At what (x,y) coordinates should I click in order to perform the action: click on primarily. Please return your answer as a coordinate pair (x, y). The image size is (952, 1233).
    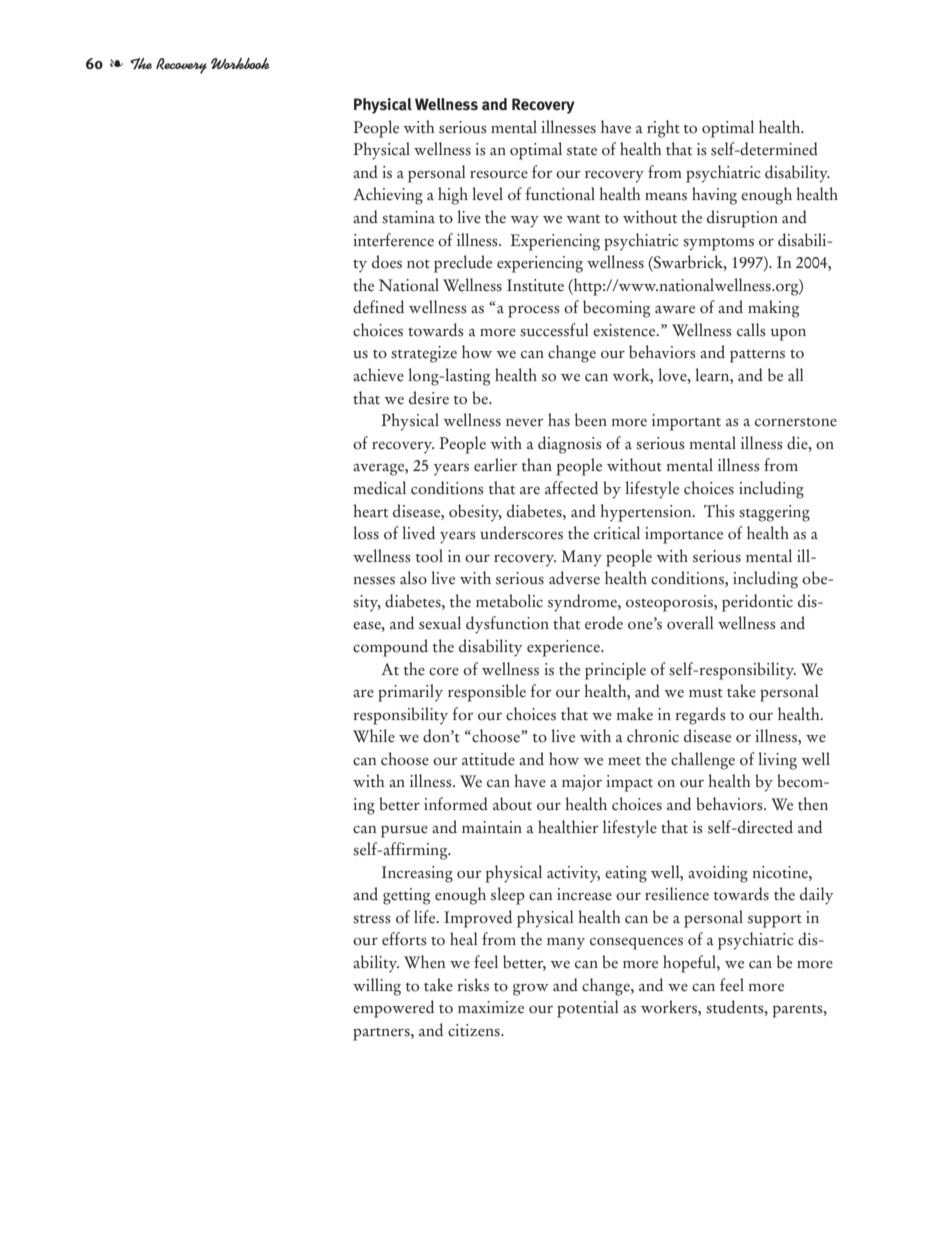
    Looking at the image, I should click on (410, 693).
